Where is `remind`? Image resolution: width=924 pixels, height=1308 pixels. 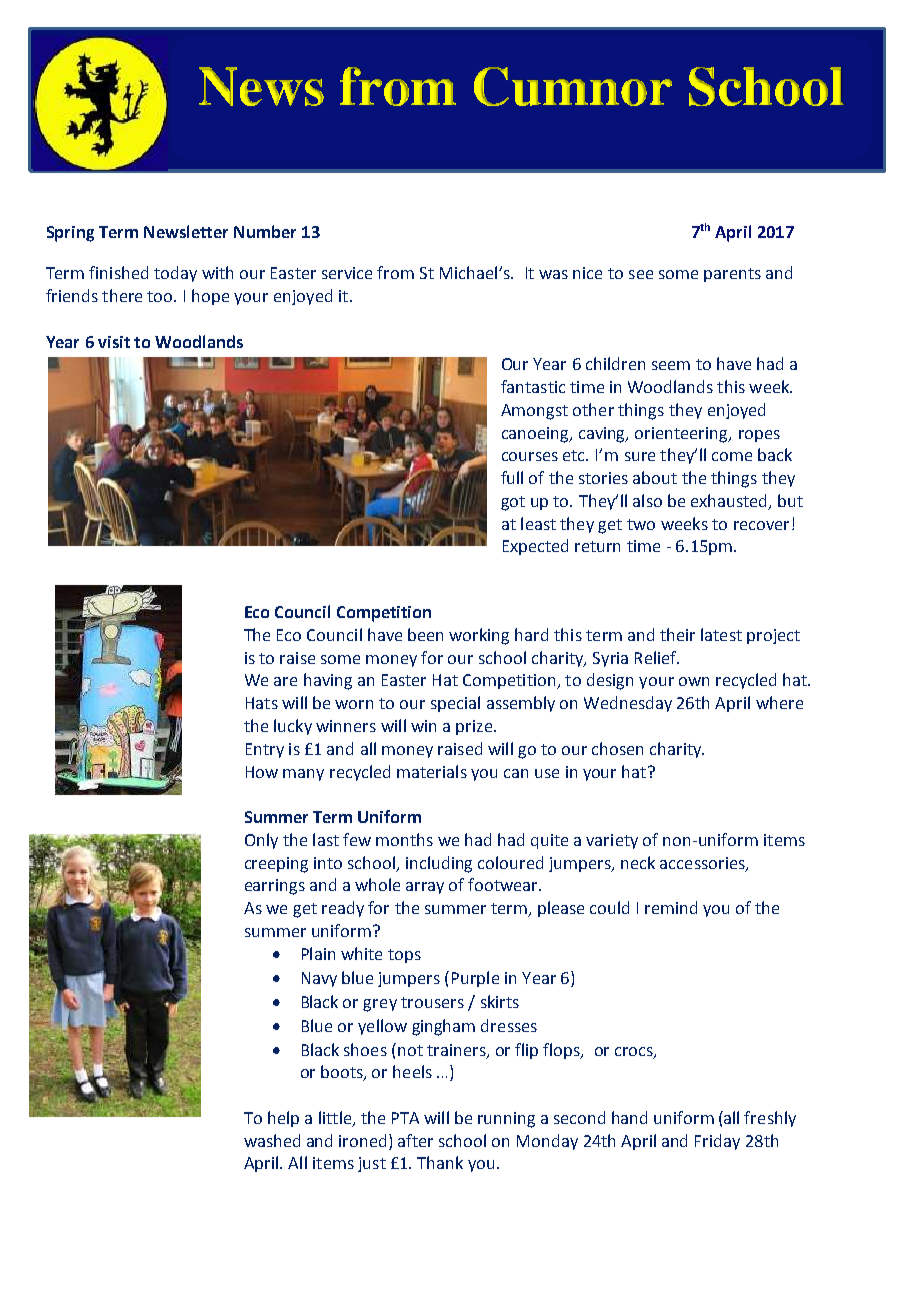
remind is located at coordinates (671, 907).
